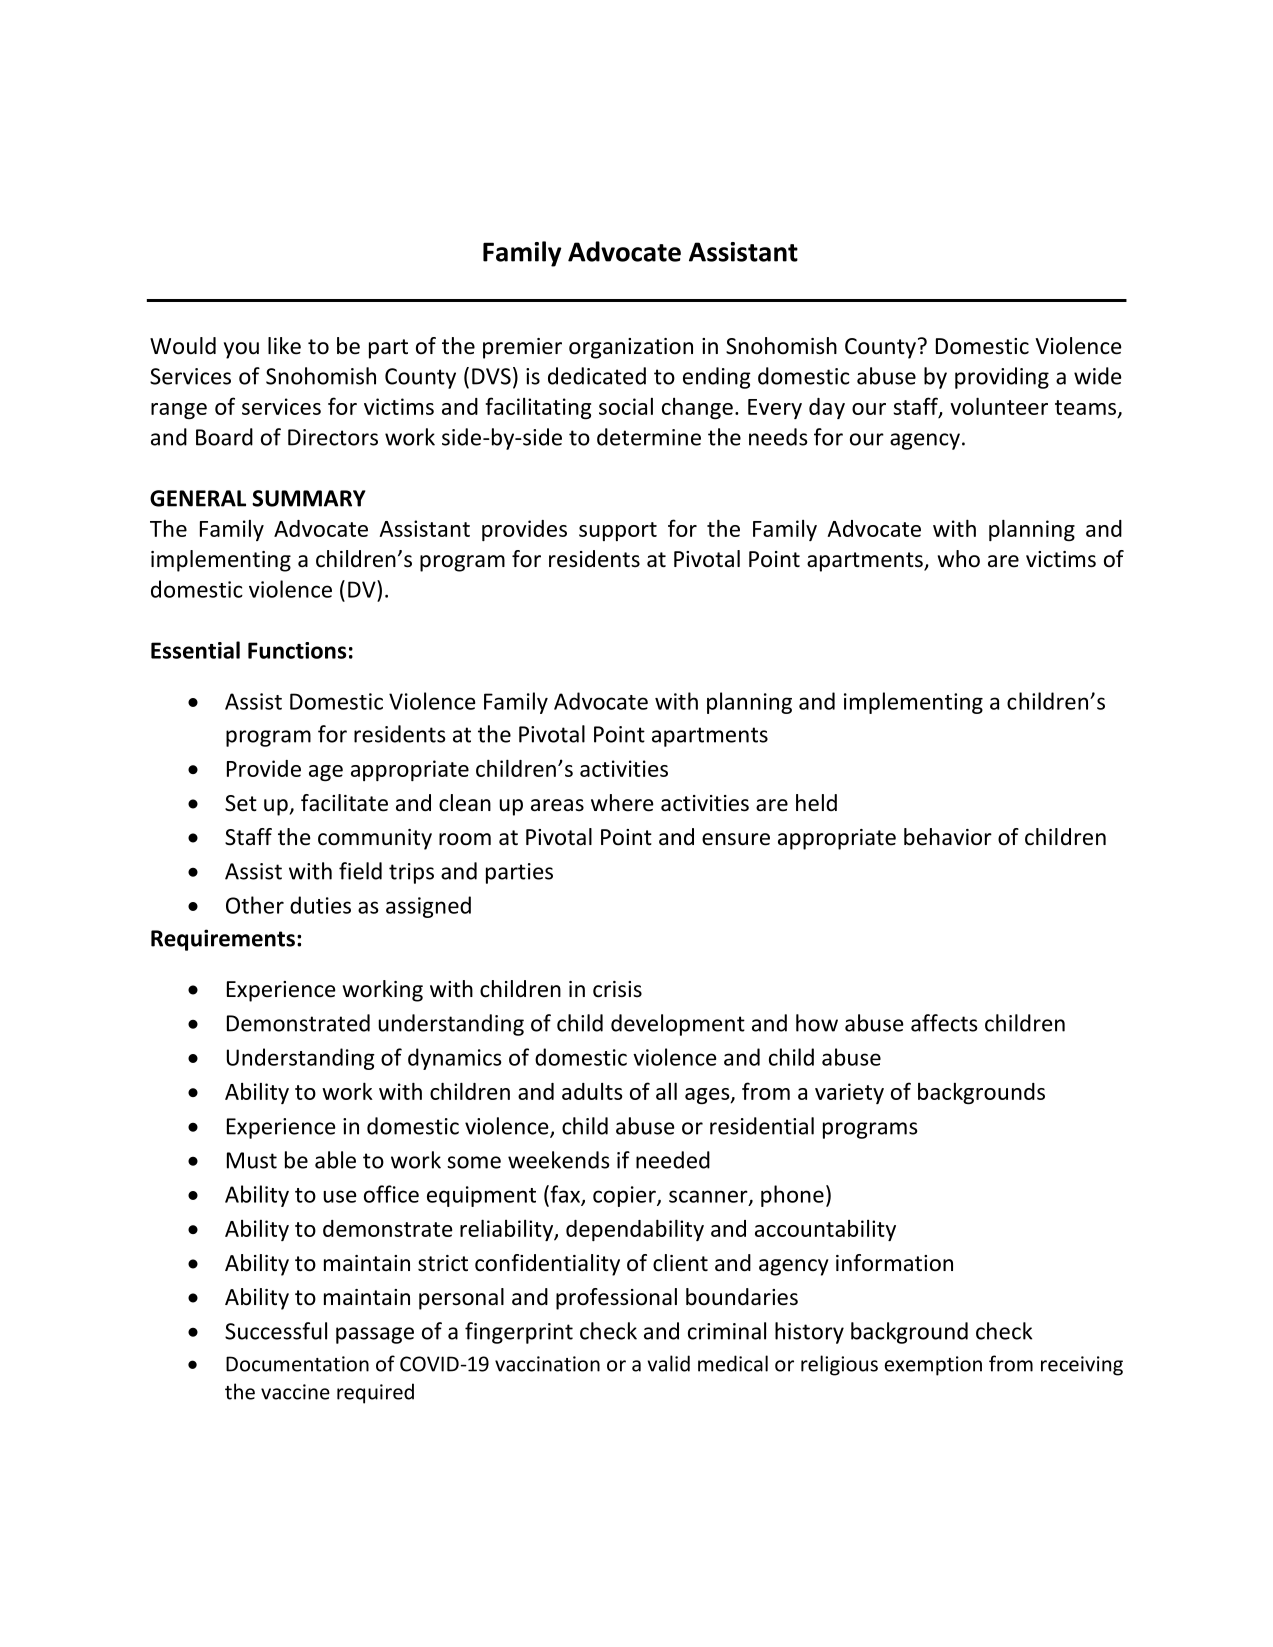 The image size is (1273, 1647). I want to click on exemption, so click(933, 1366).
